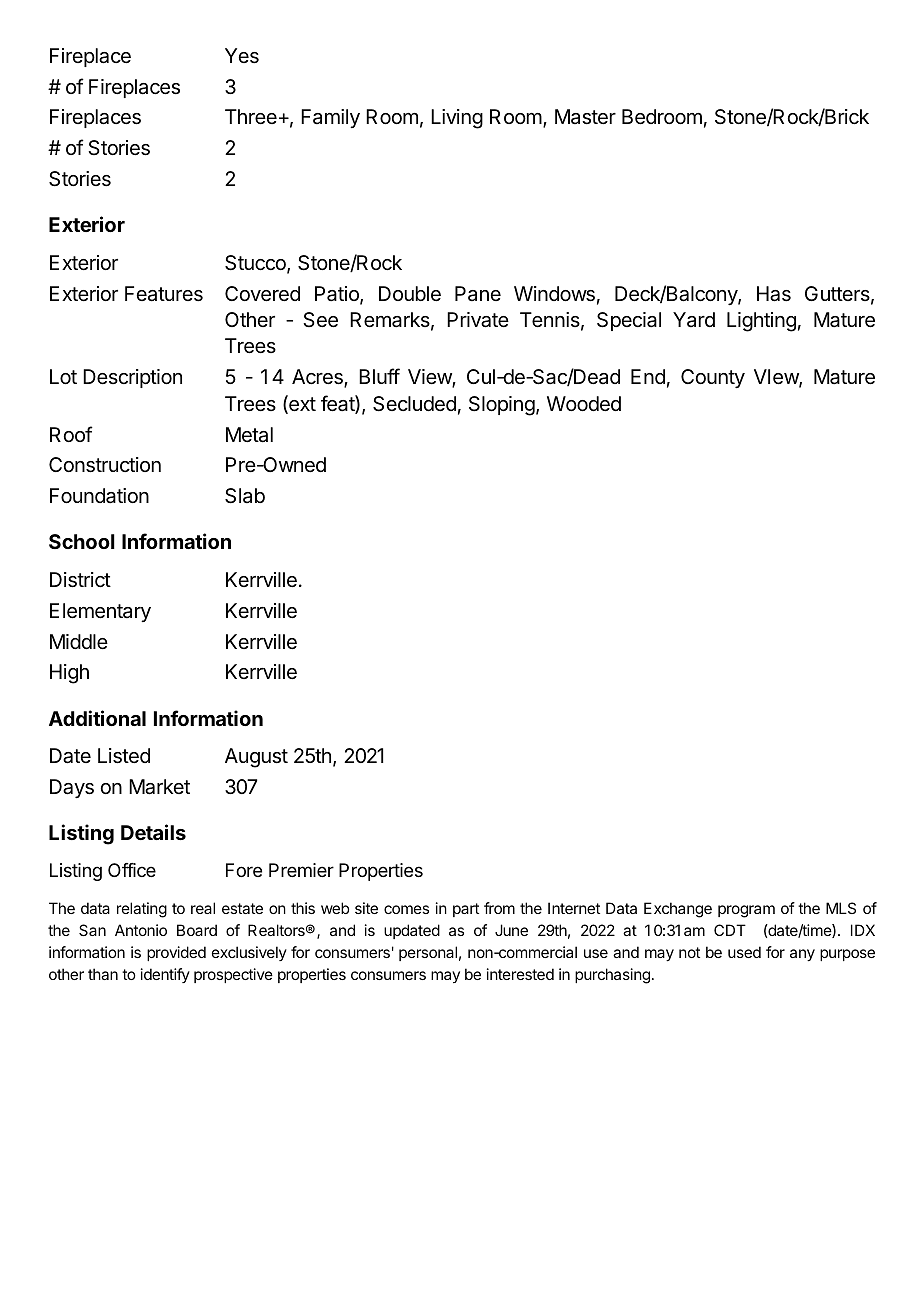 This screenshot has width=924, height=1308. Describe the element at coordinates (502, 406) in the screenshot. I see `Sloping` at that location.
